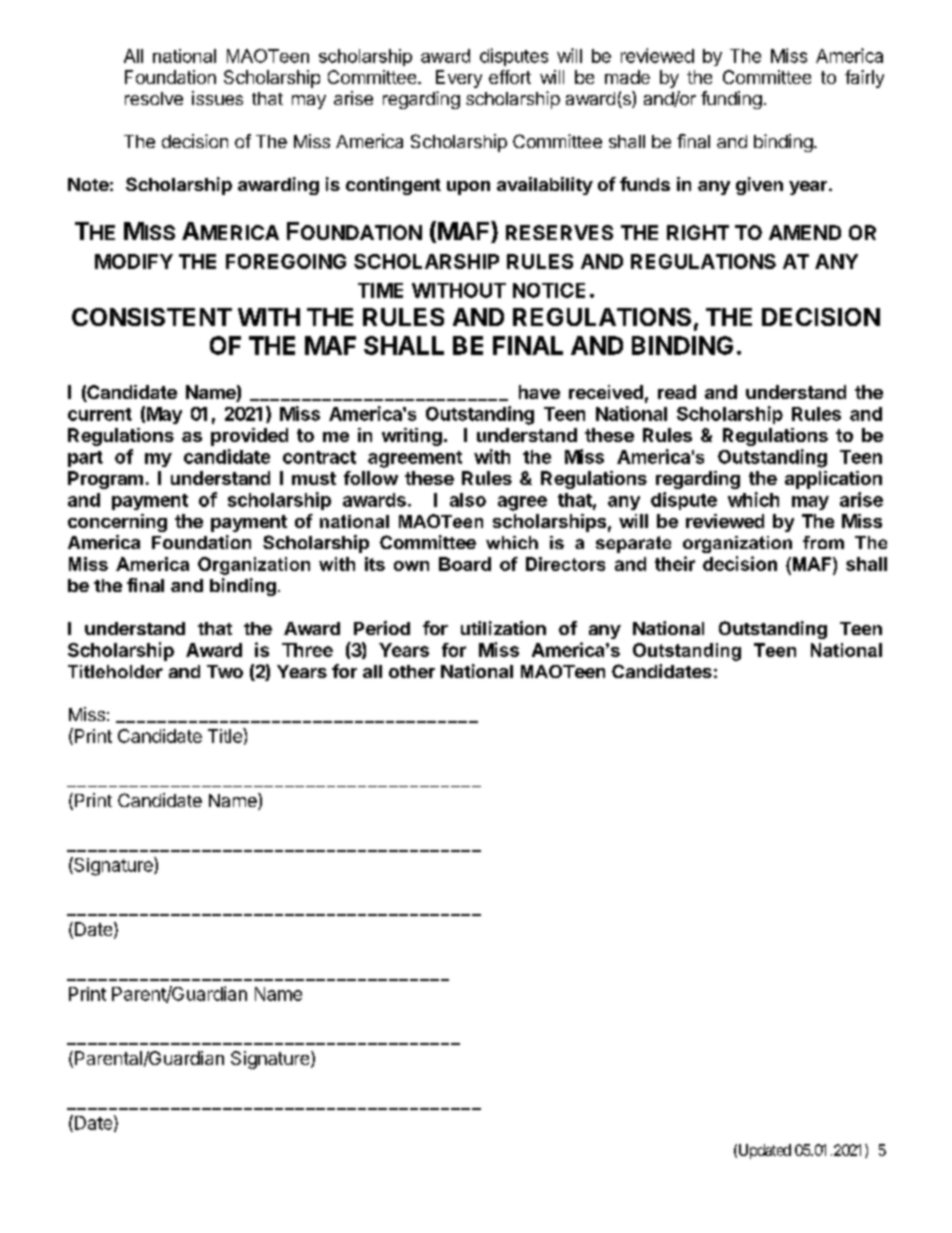  I want to click on utilization, so click(503, 628).
